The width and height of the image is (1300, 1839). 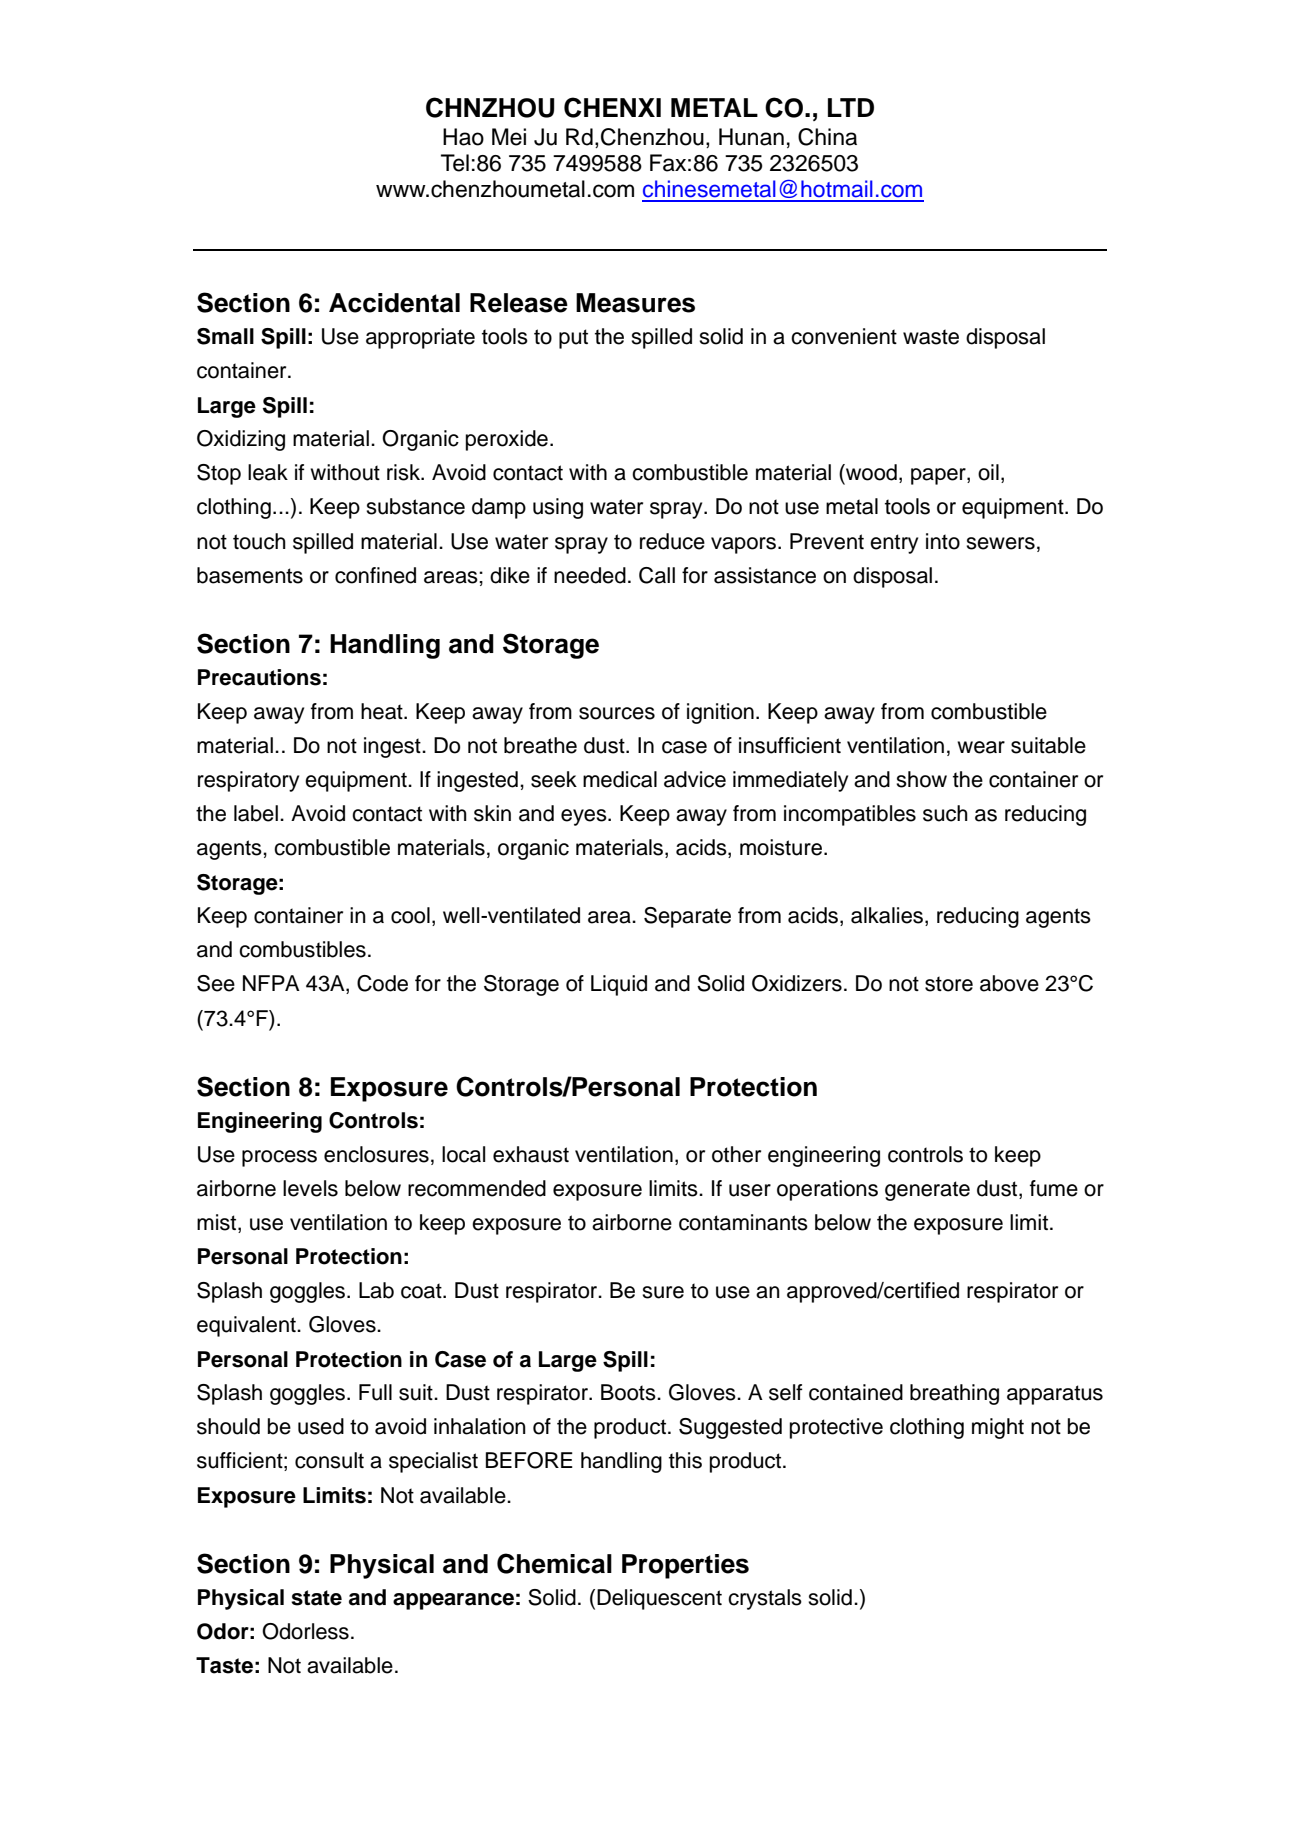 I want to click on Properties, so click(x=685, y=1566).
